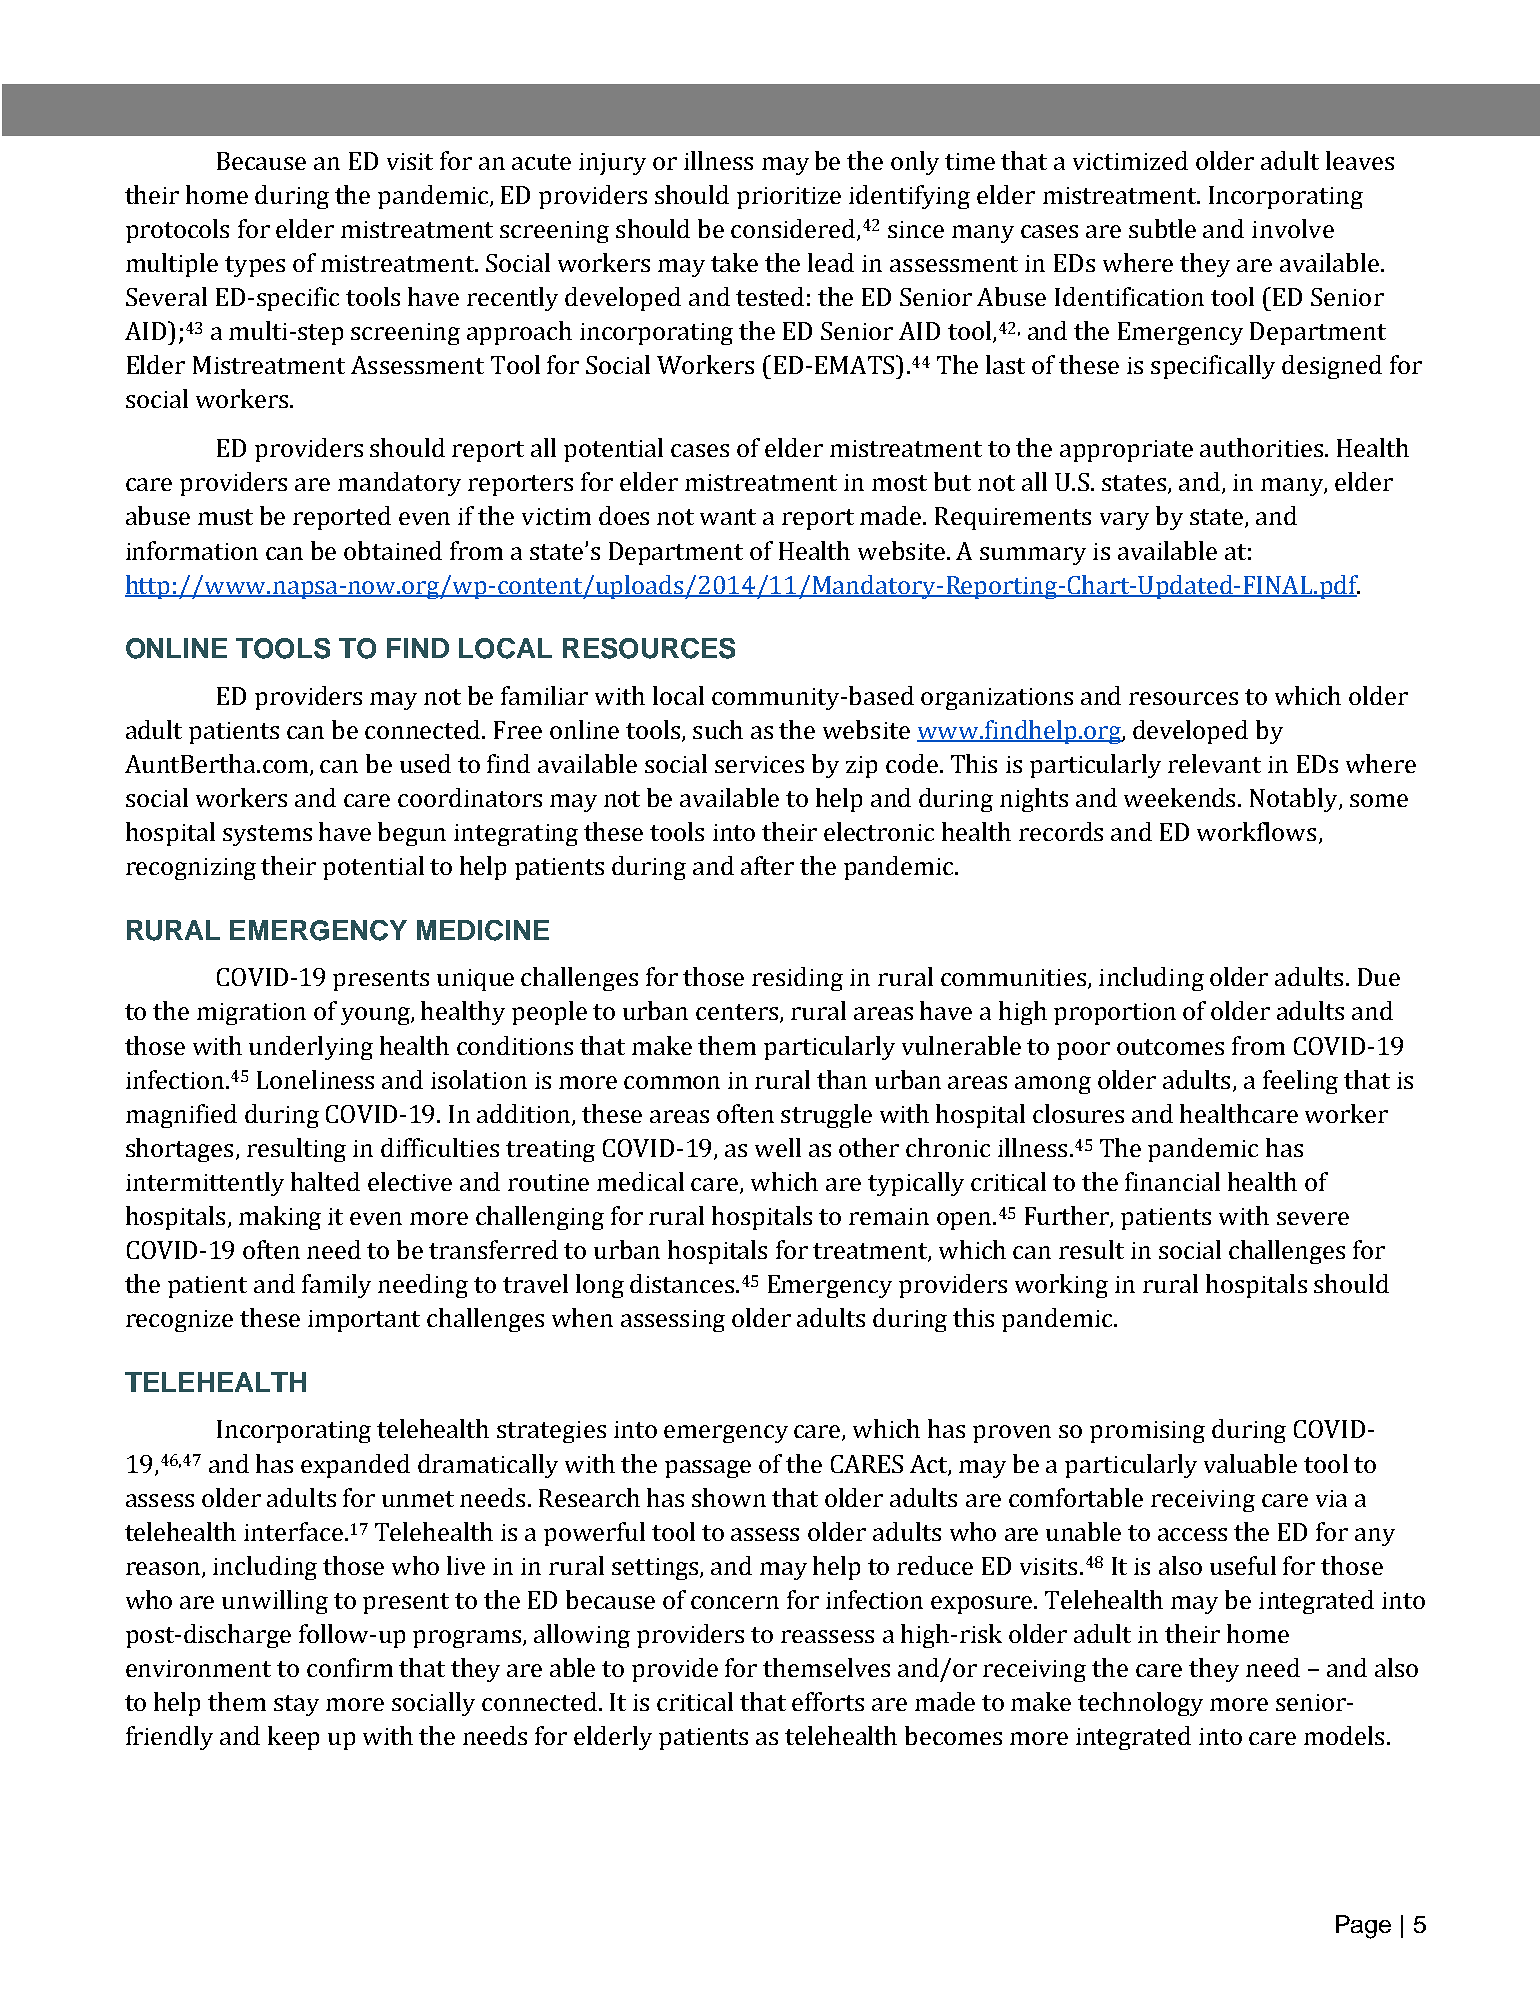 The width and height of the document is (1540, 1993). I want to click on centers, so click(738, 1013).
